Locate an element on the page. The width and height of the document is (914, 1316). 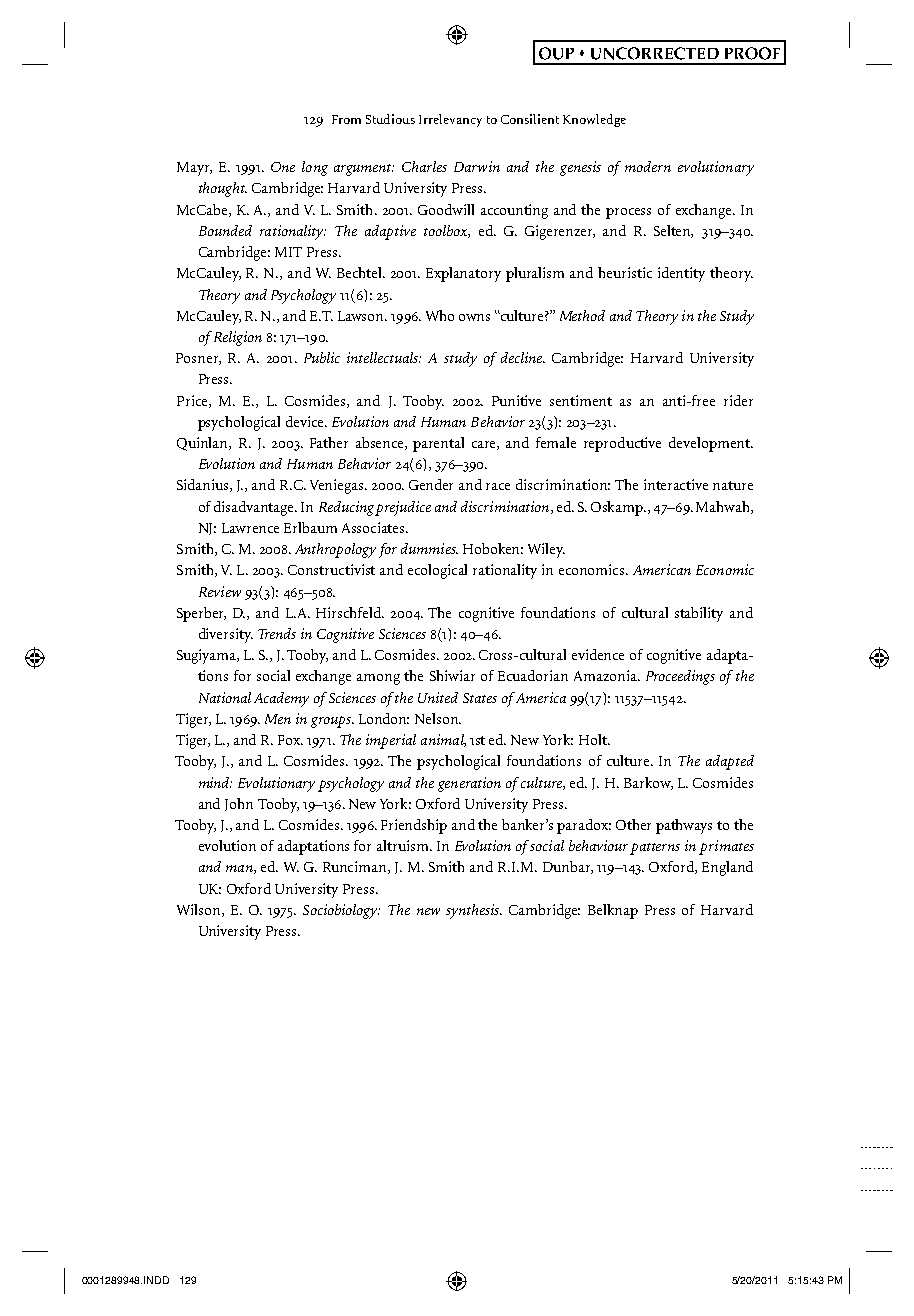
Sociobiology is located at coordinates (341, 911).
